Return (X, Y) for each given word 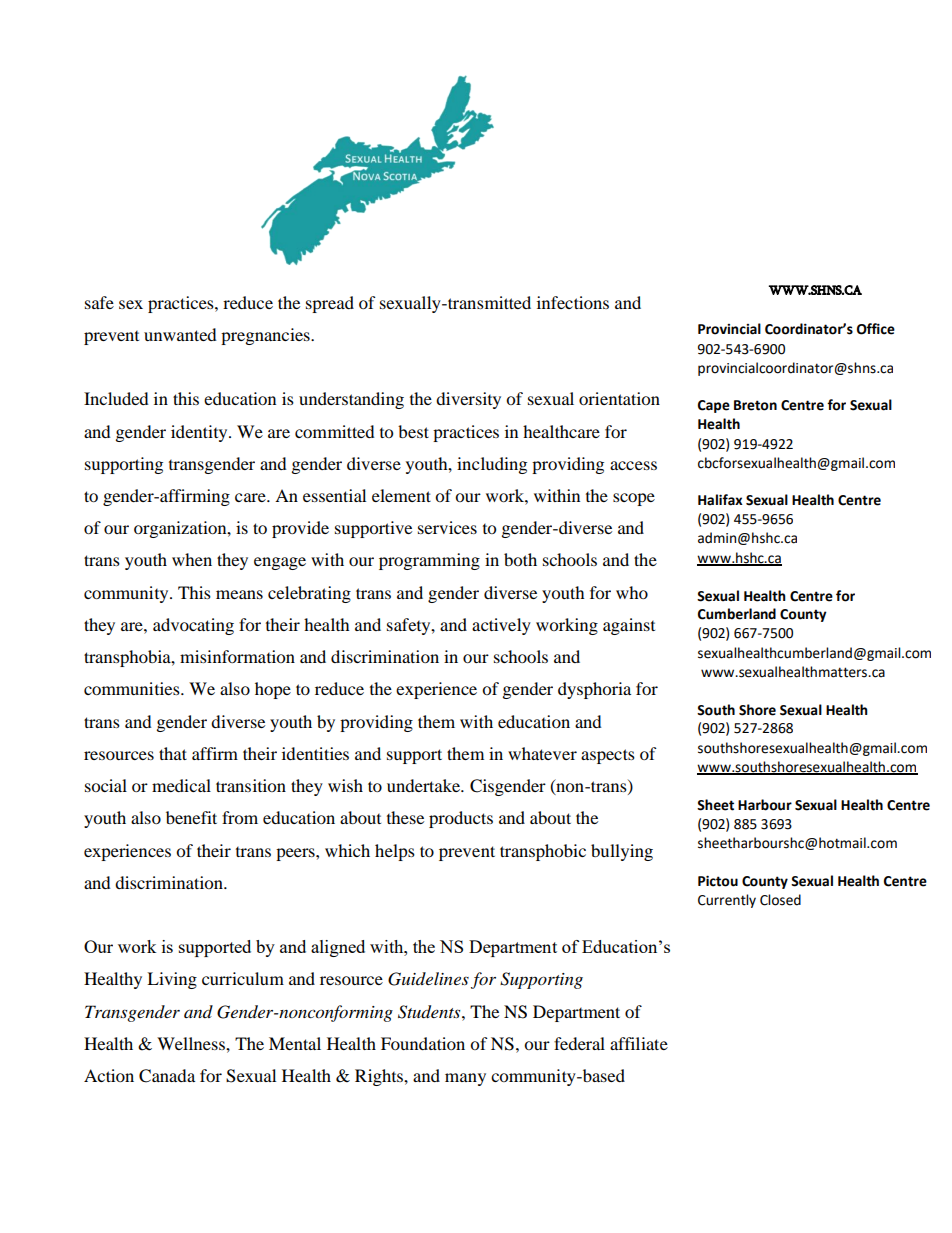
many (465, 1079)
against (629, 626)
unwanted (180, 334)
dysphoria (594, 690)
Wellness (192, 1043)
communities (133, 688)
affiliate (639, 1043)
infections (573, 302)
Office (876, 329)
